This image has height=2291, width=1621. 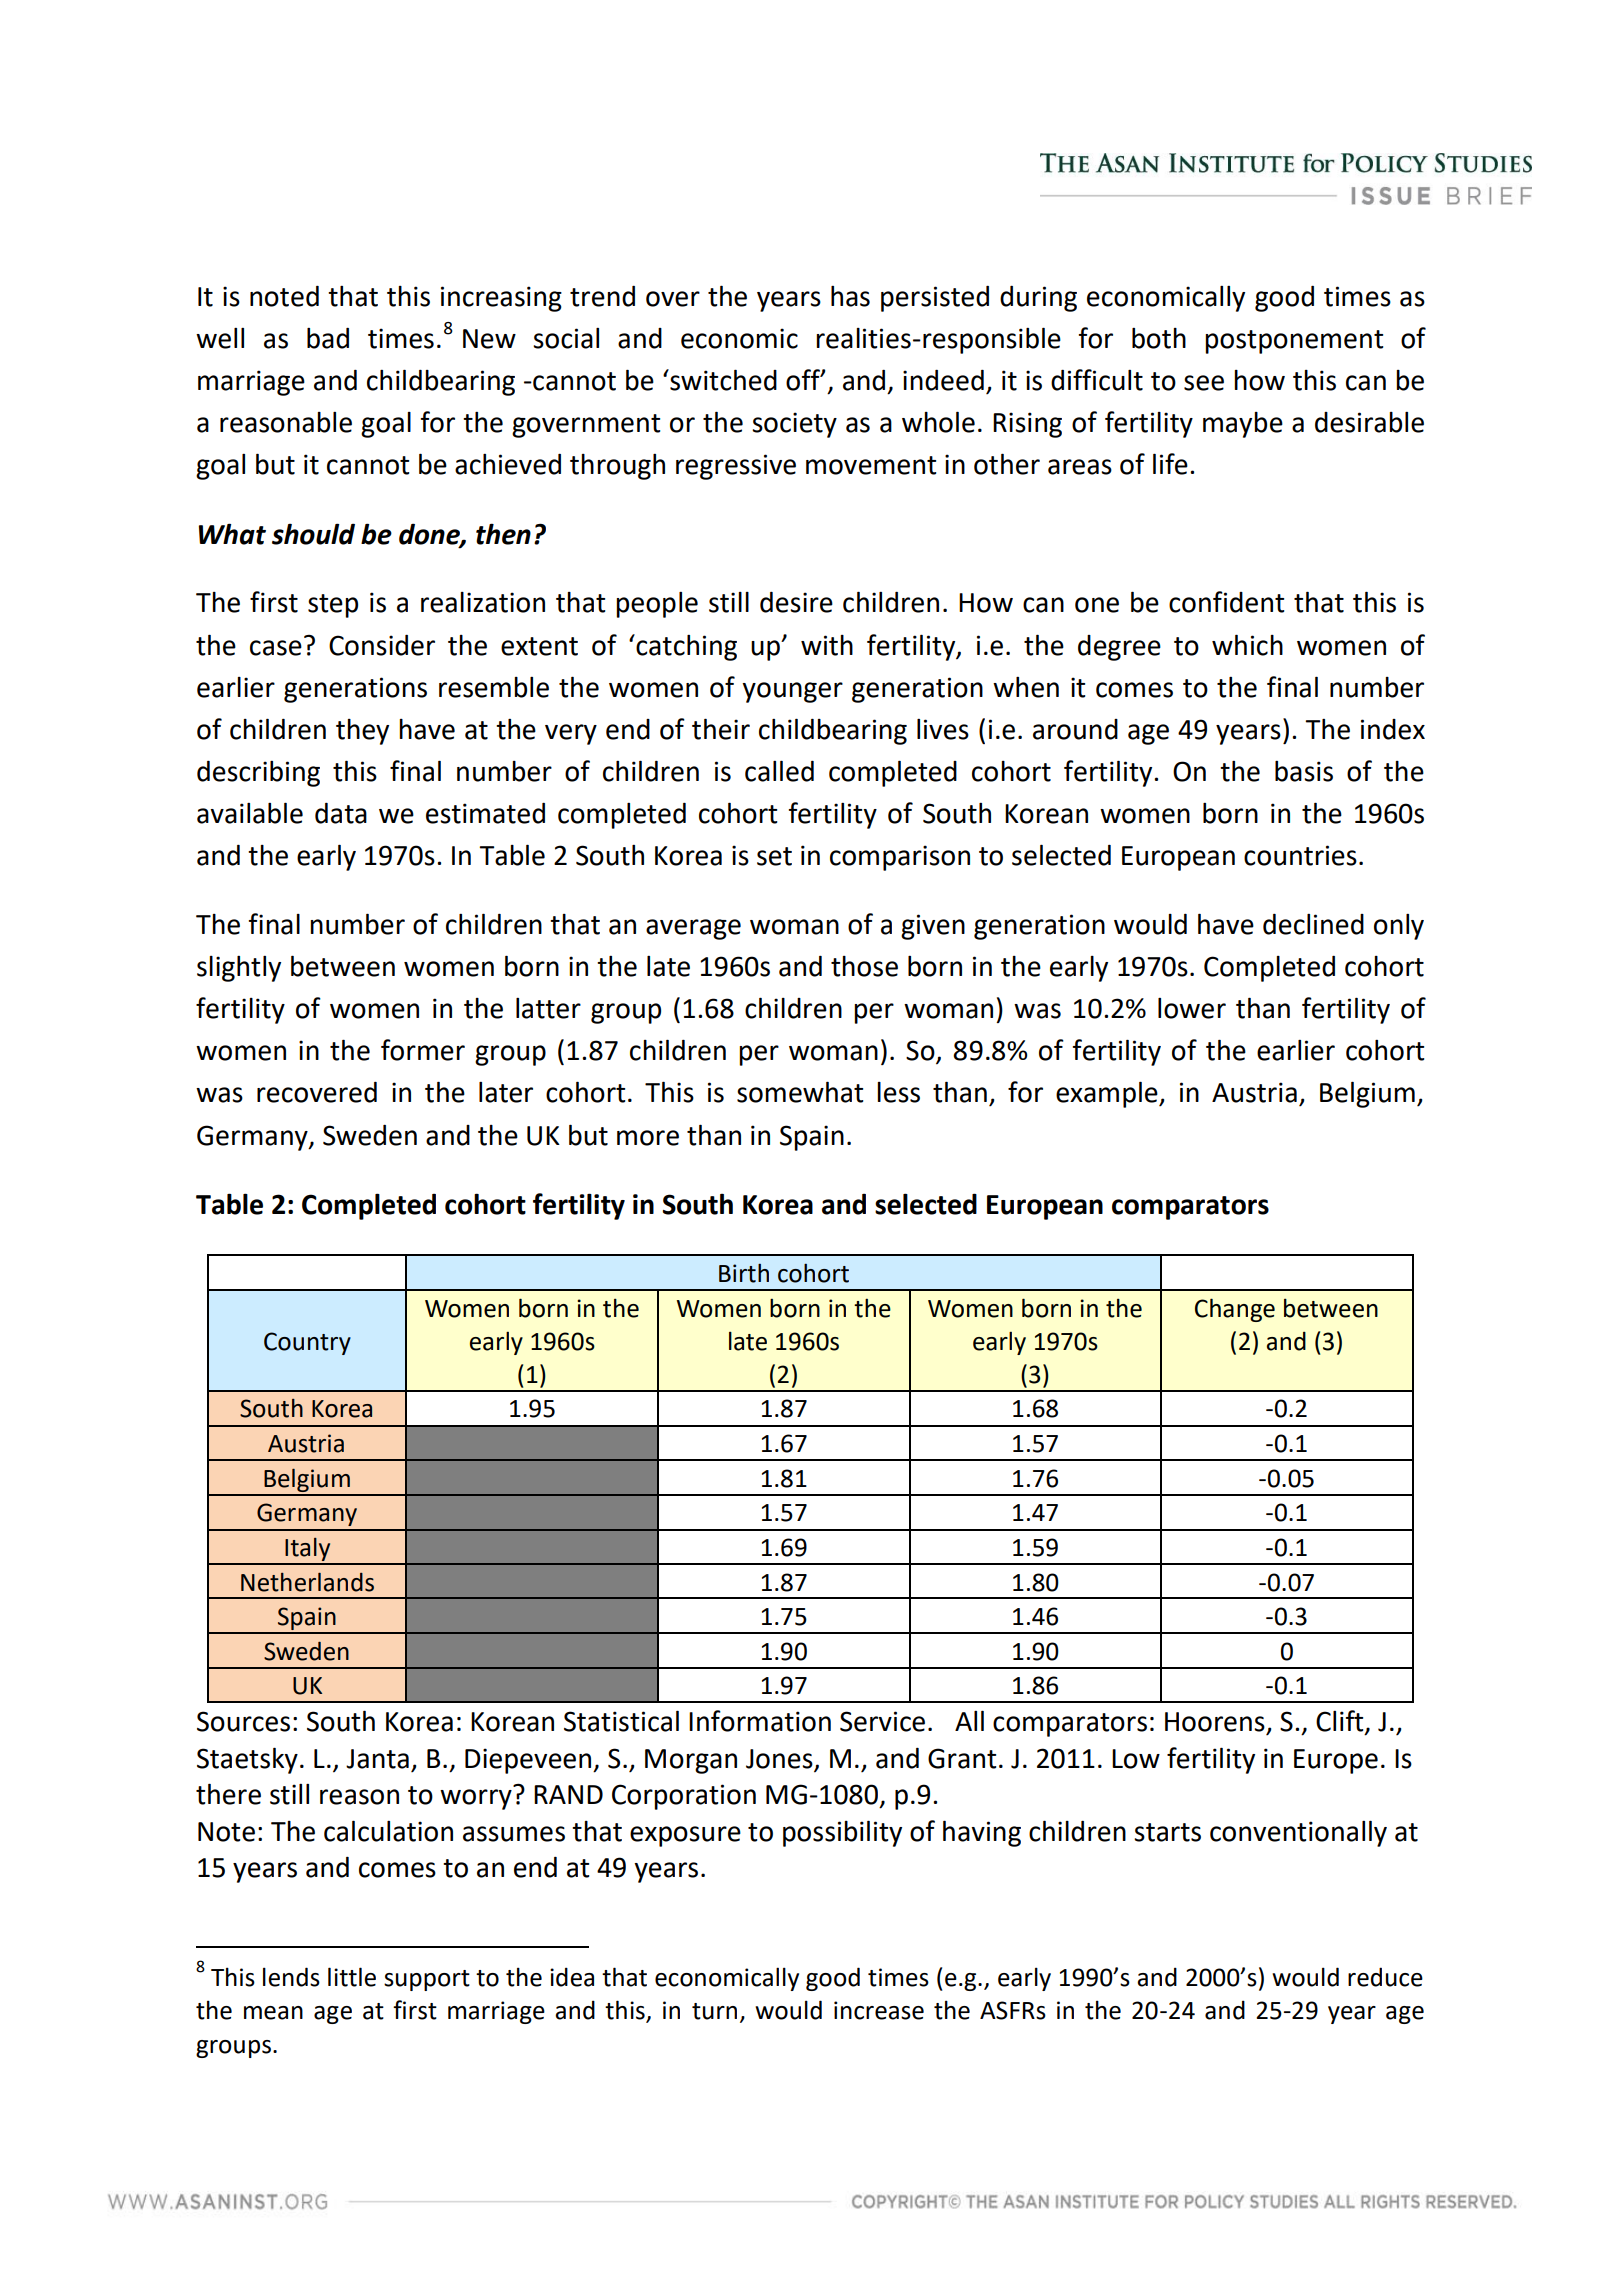 I want to click on little, so click(x=352, y=1977).
